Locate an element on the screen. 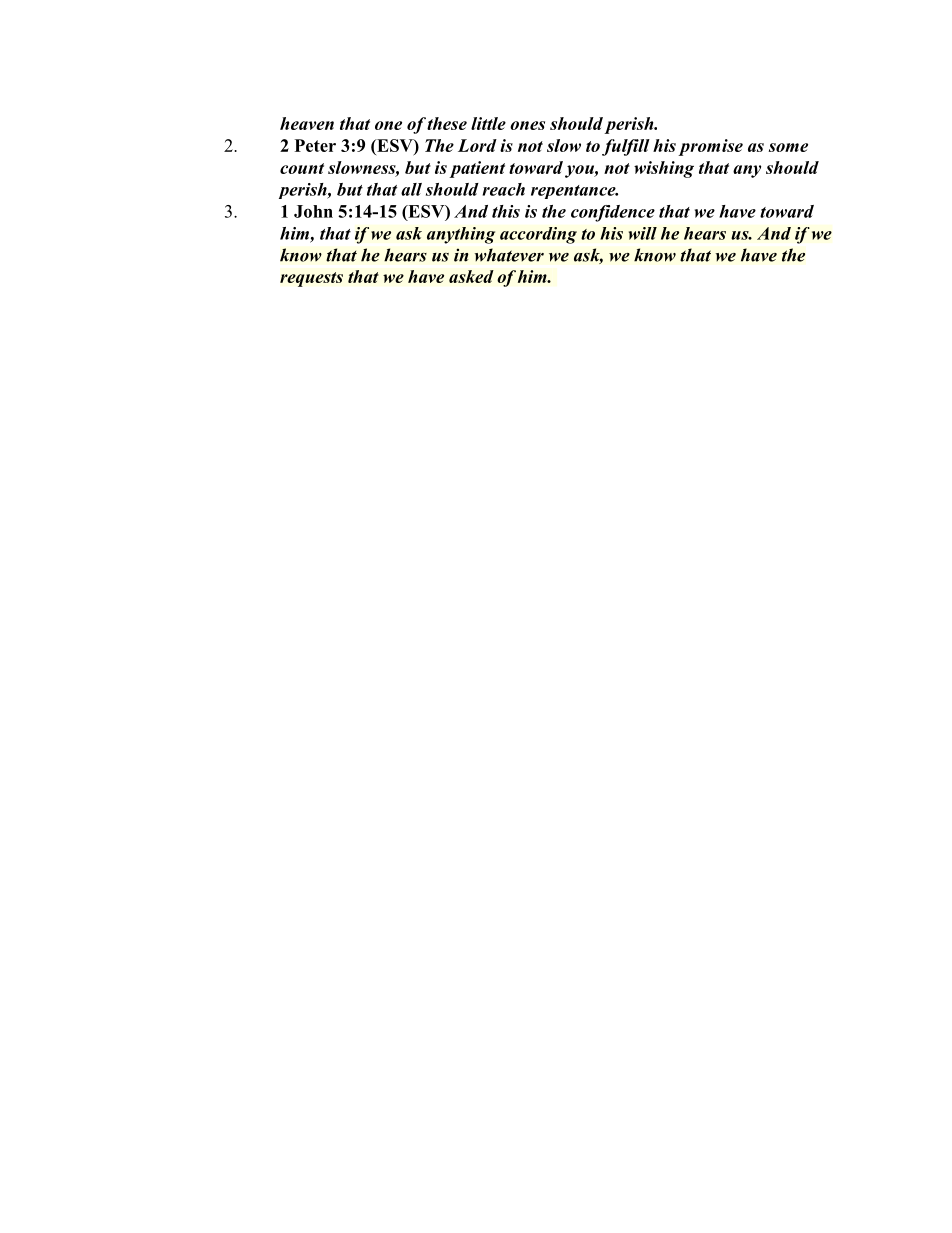 This screenshot has width=952, height=1233. promise is located at coordinates (710, 147).
